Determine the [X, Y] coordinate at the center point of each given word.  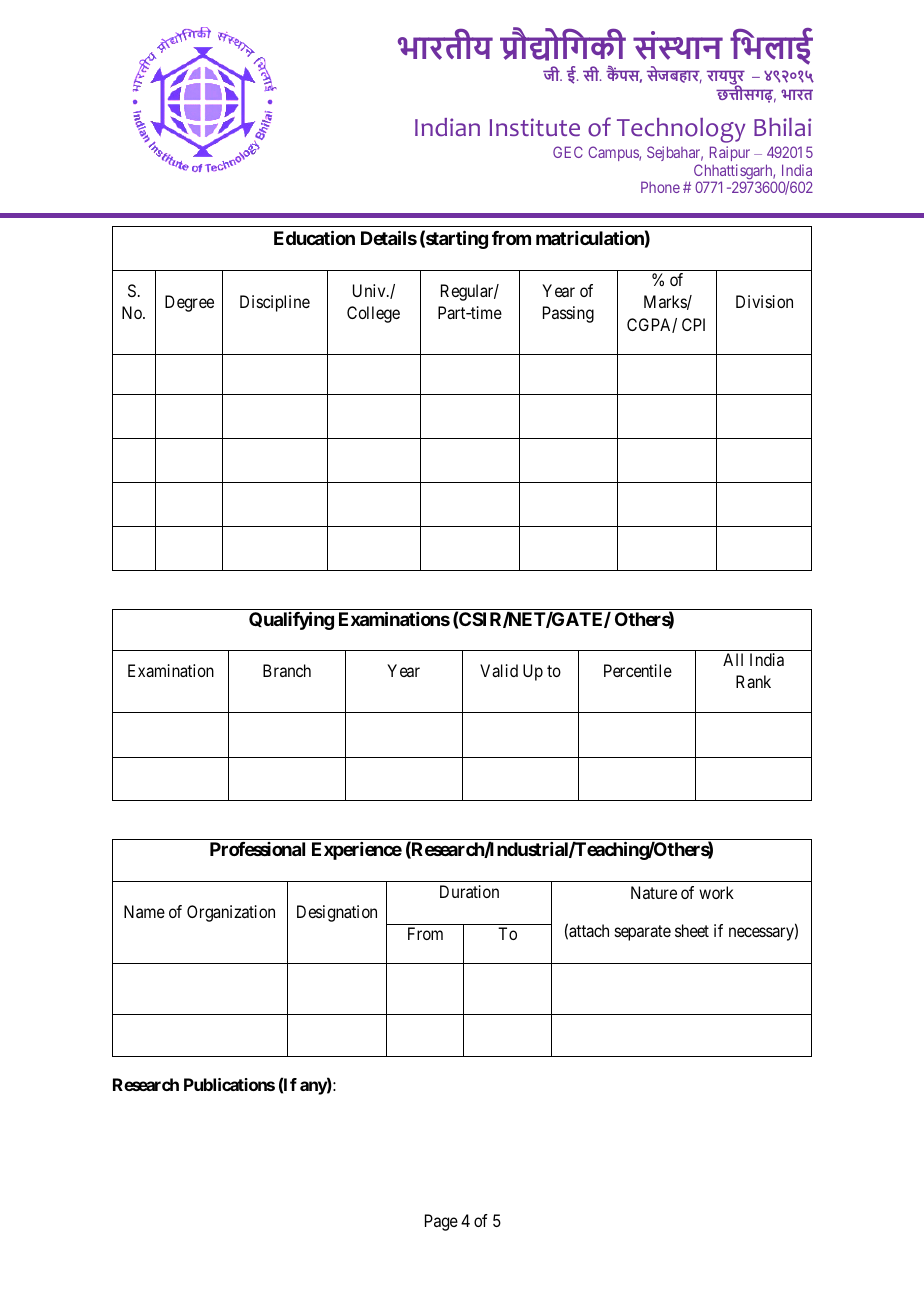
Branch [287, 670]
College [373, 314]
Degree [189, 303]
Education [314, 237]
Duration [469, 891]
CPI [693, 324]
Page [441, 1222]
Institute [535, 127]
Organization [231, 913]
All [733, 659]
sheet [692, 930]
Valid [499, 670]
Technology [681, 130]
